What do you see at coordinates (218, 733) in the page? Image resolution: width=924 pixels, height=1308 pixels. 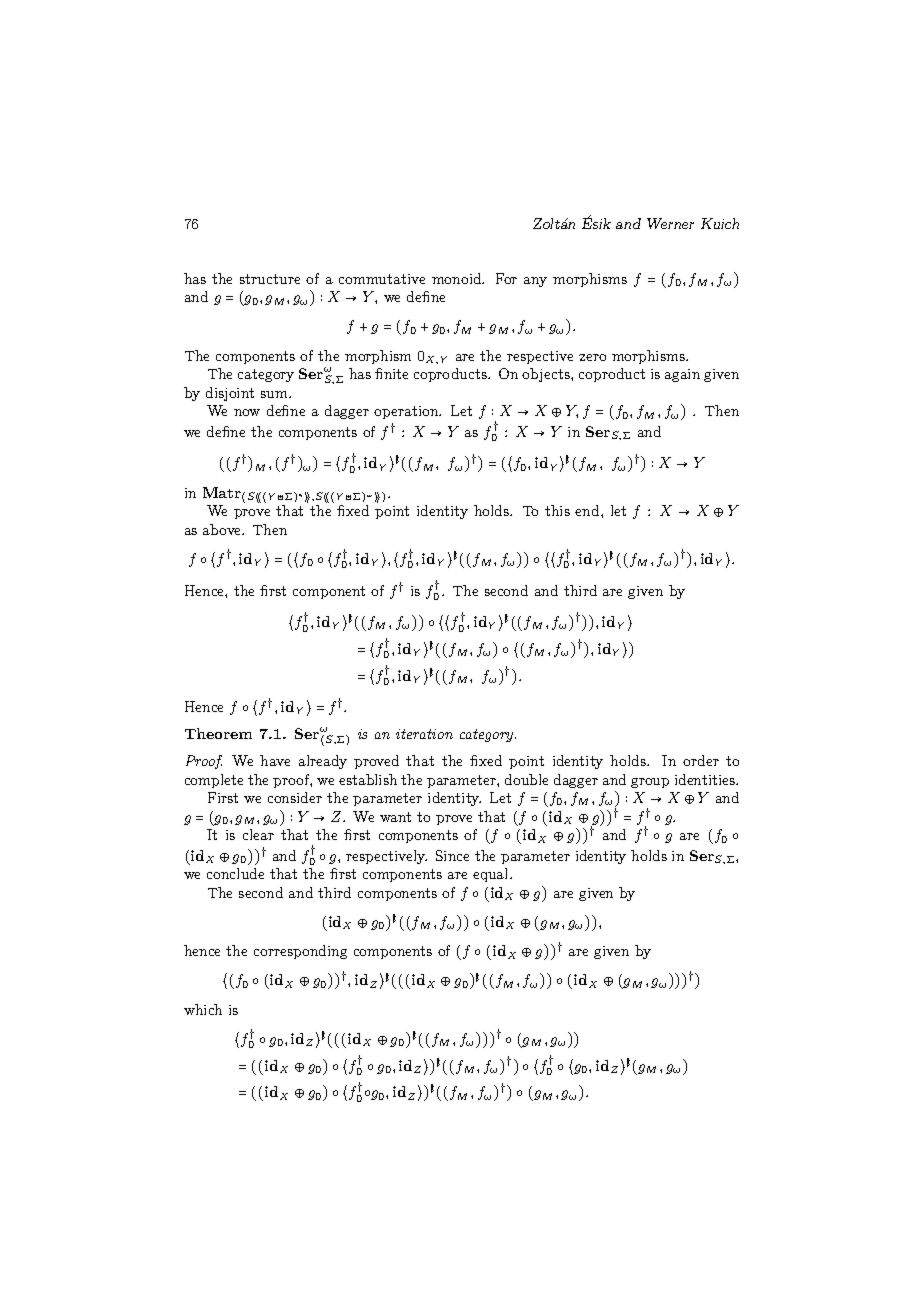 I see `Theorem` at bounding box center [218, 733].
